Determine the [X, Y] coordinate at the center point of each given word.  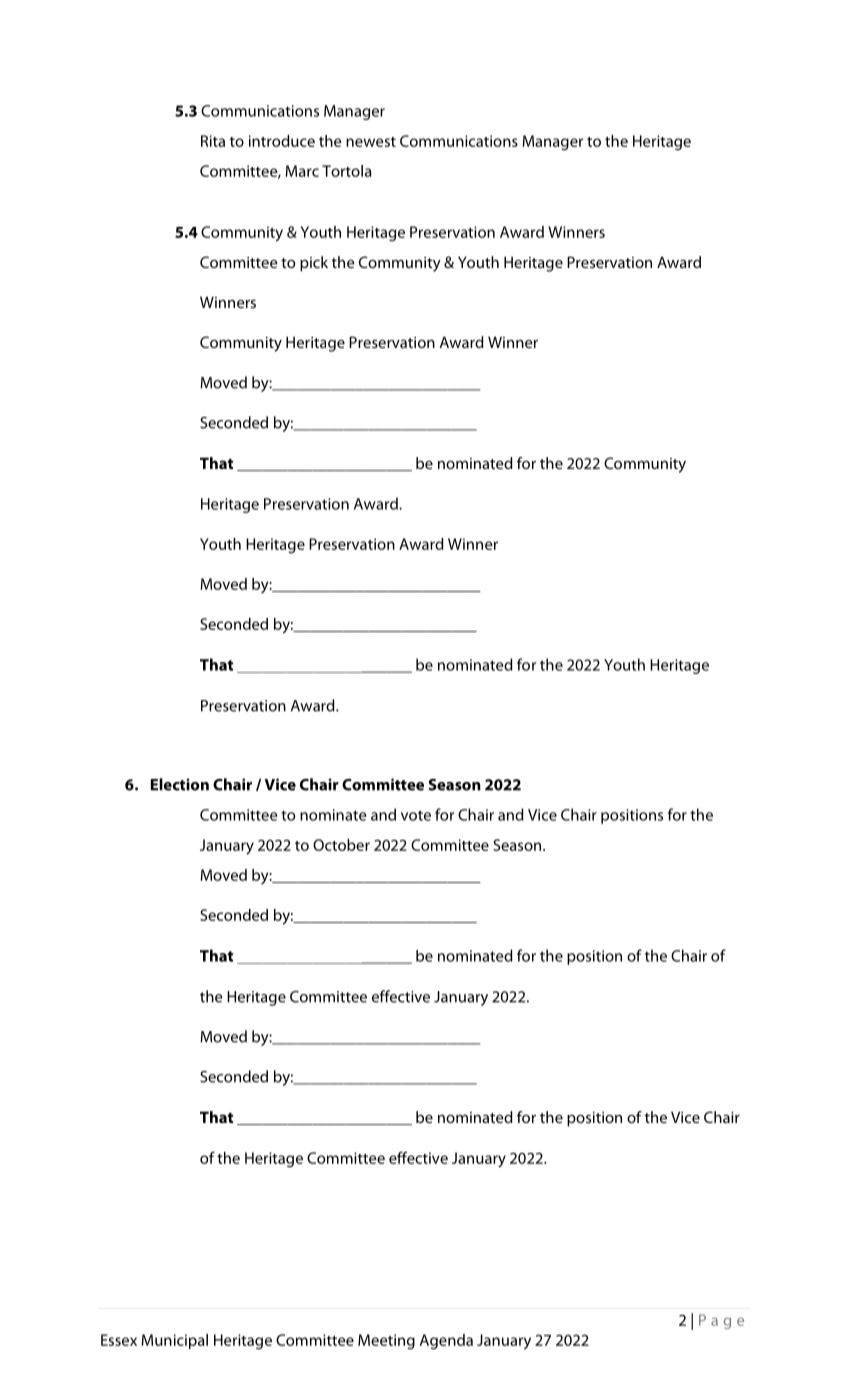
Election [180, 784]
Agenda [446, 1342]
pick [314, 264]
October [341, 845]
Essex [119, 1340]
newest [371, 142]
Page [721, 1321]
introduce [282, 141]
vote [416, 815]
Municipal [174, 1341]
